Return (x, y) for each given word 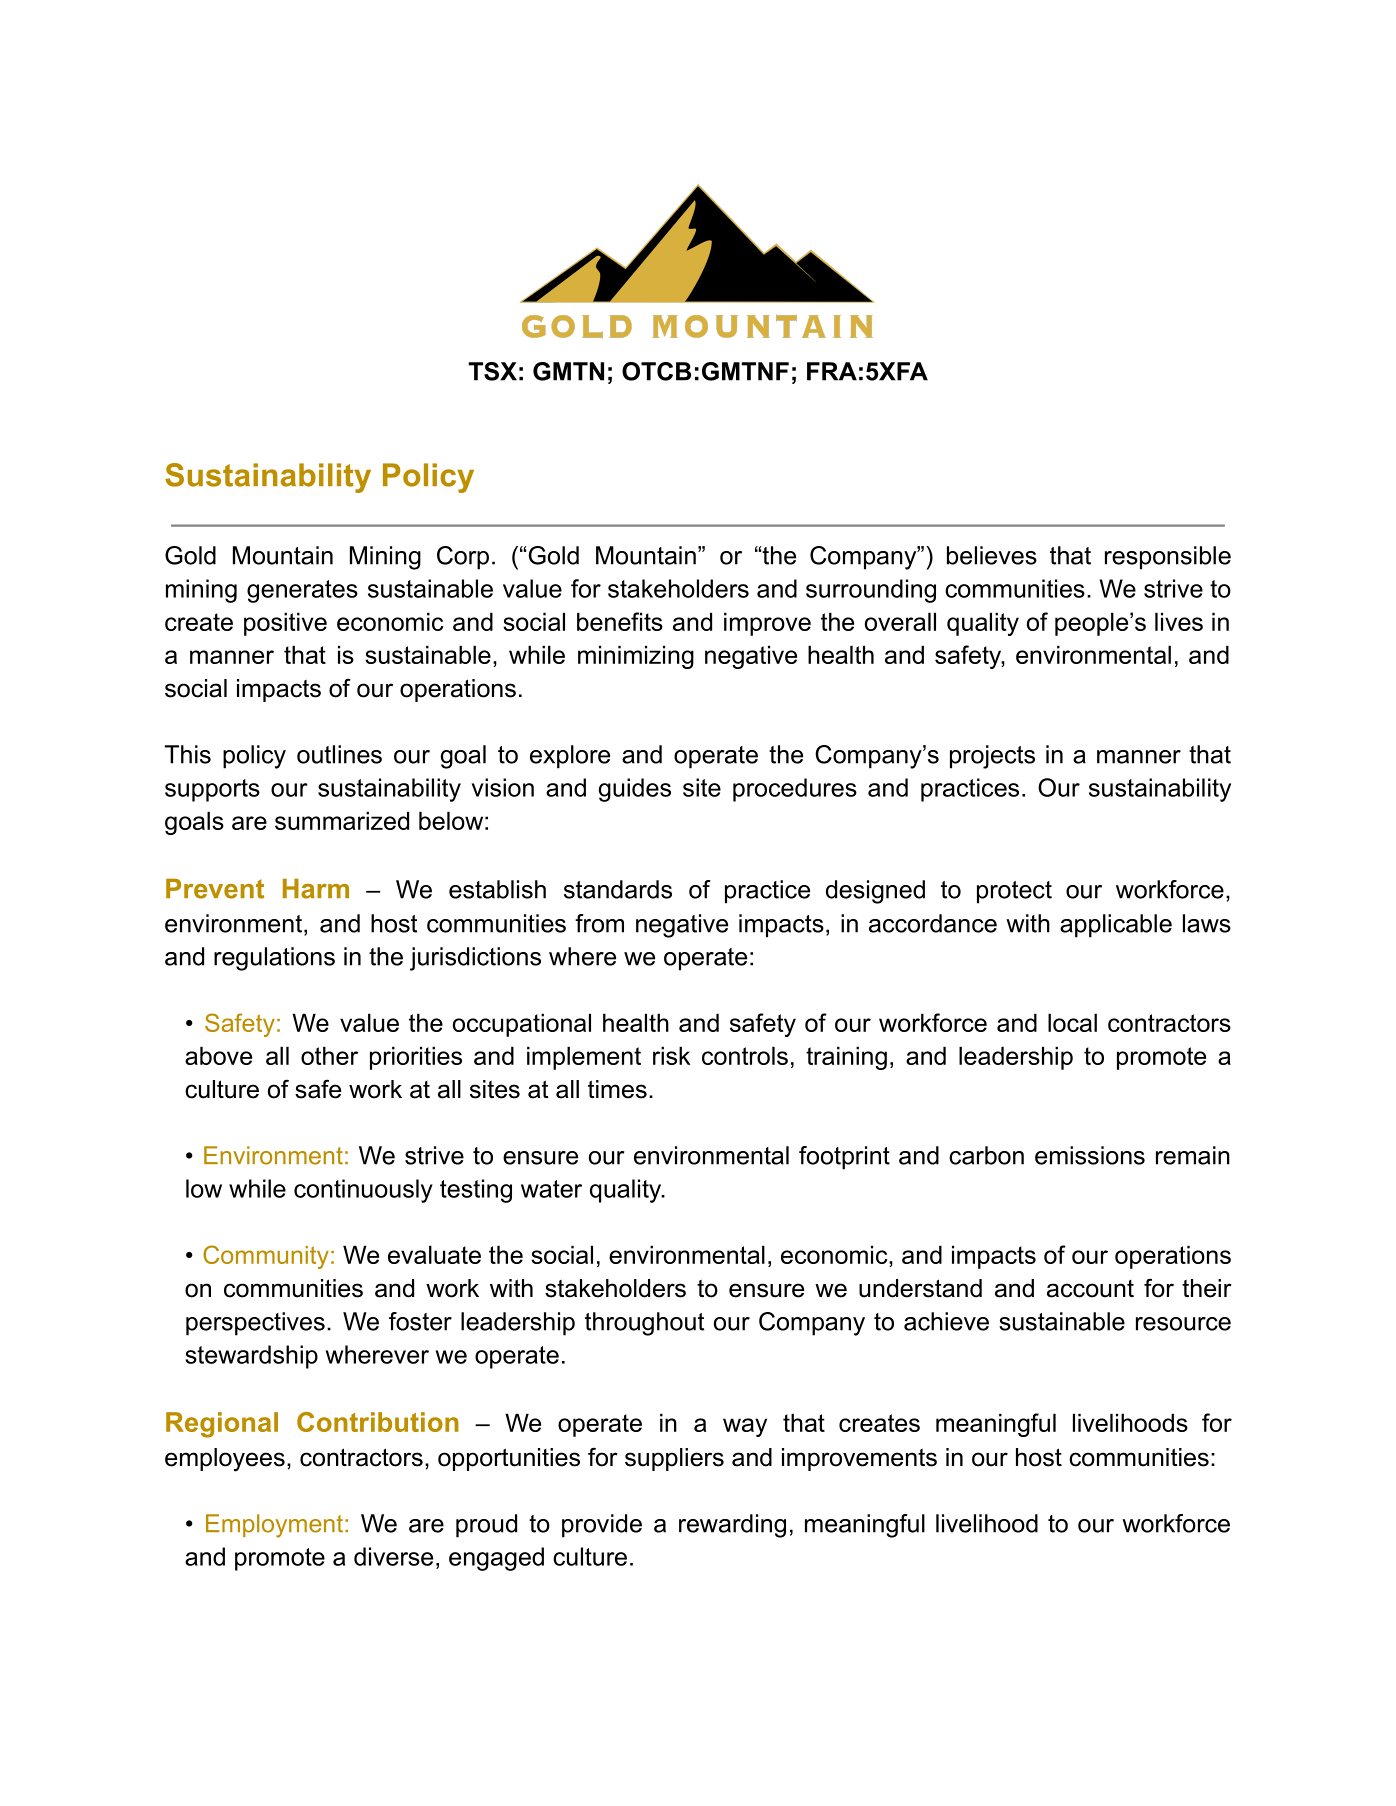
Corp (463, 558)
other (329, 1055)
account (1090, 1289)
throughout (644, 1324)
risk (671, 1055)
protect (1014, 892)
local (1072, 1022)
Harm (316, 889)
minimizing (636, 657)
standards (618, 889)
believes (992, 555)
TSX (492, 371)
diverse (393, 1556)
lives (1179, 621)
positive (285, 624)
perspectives (255, 1324)
